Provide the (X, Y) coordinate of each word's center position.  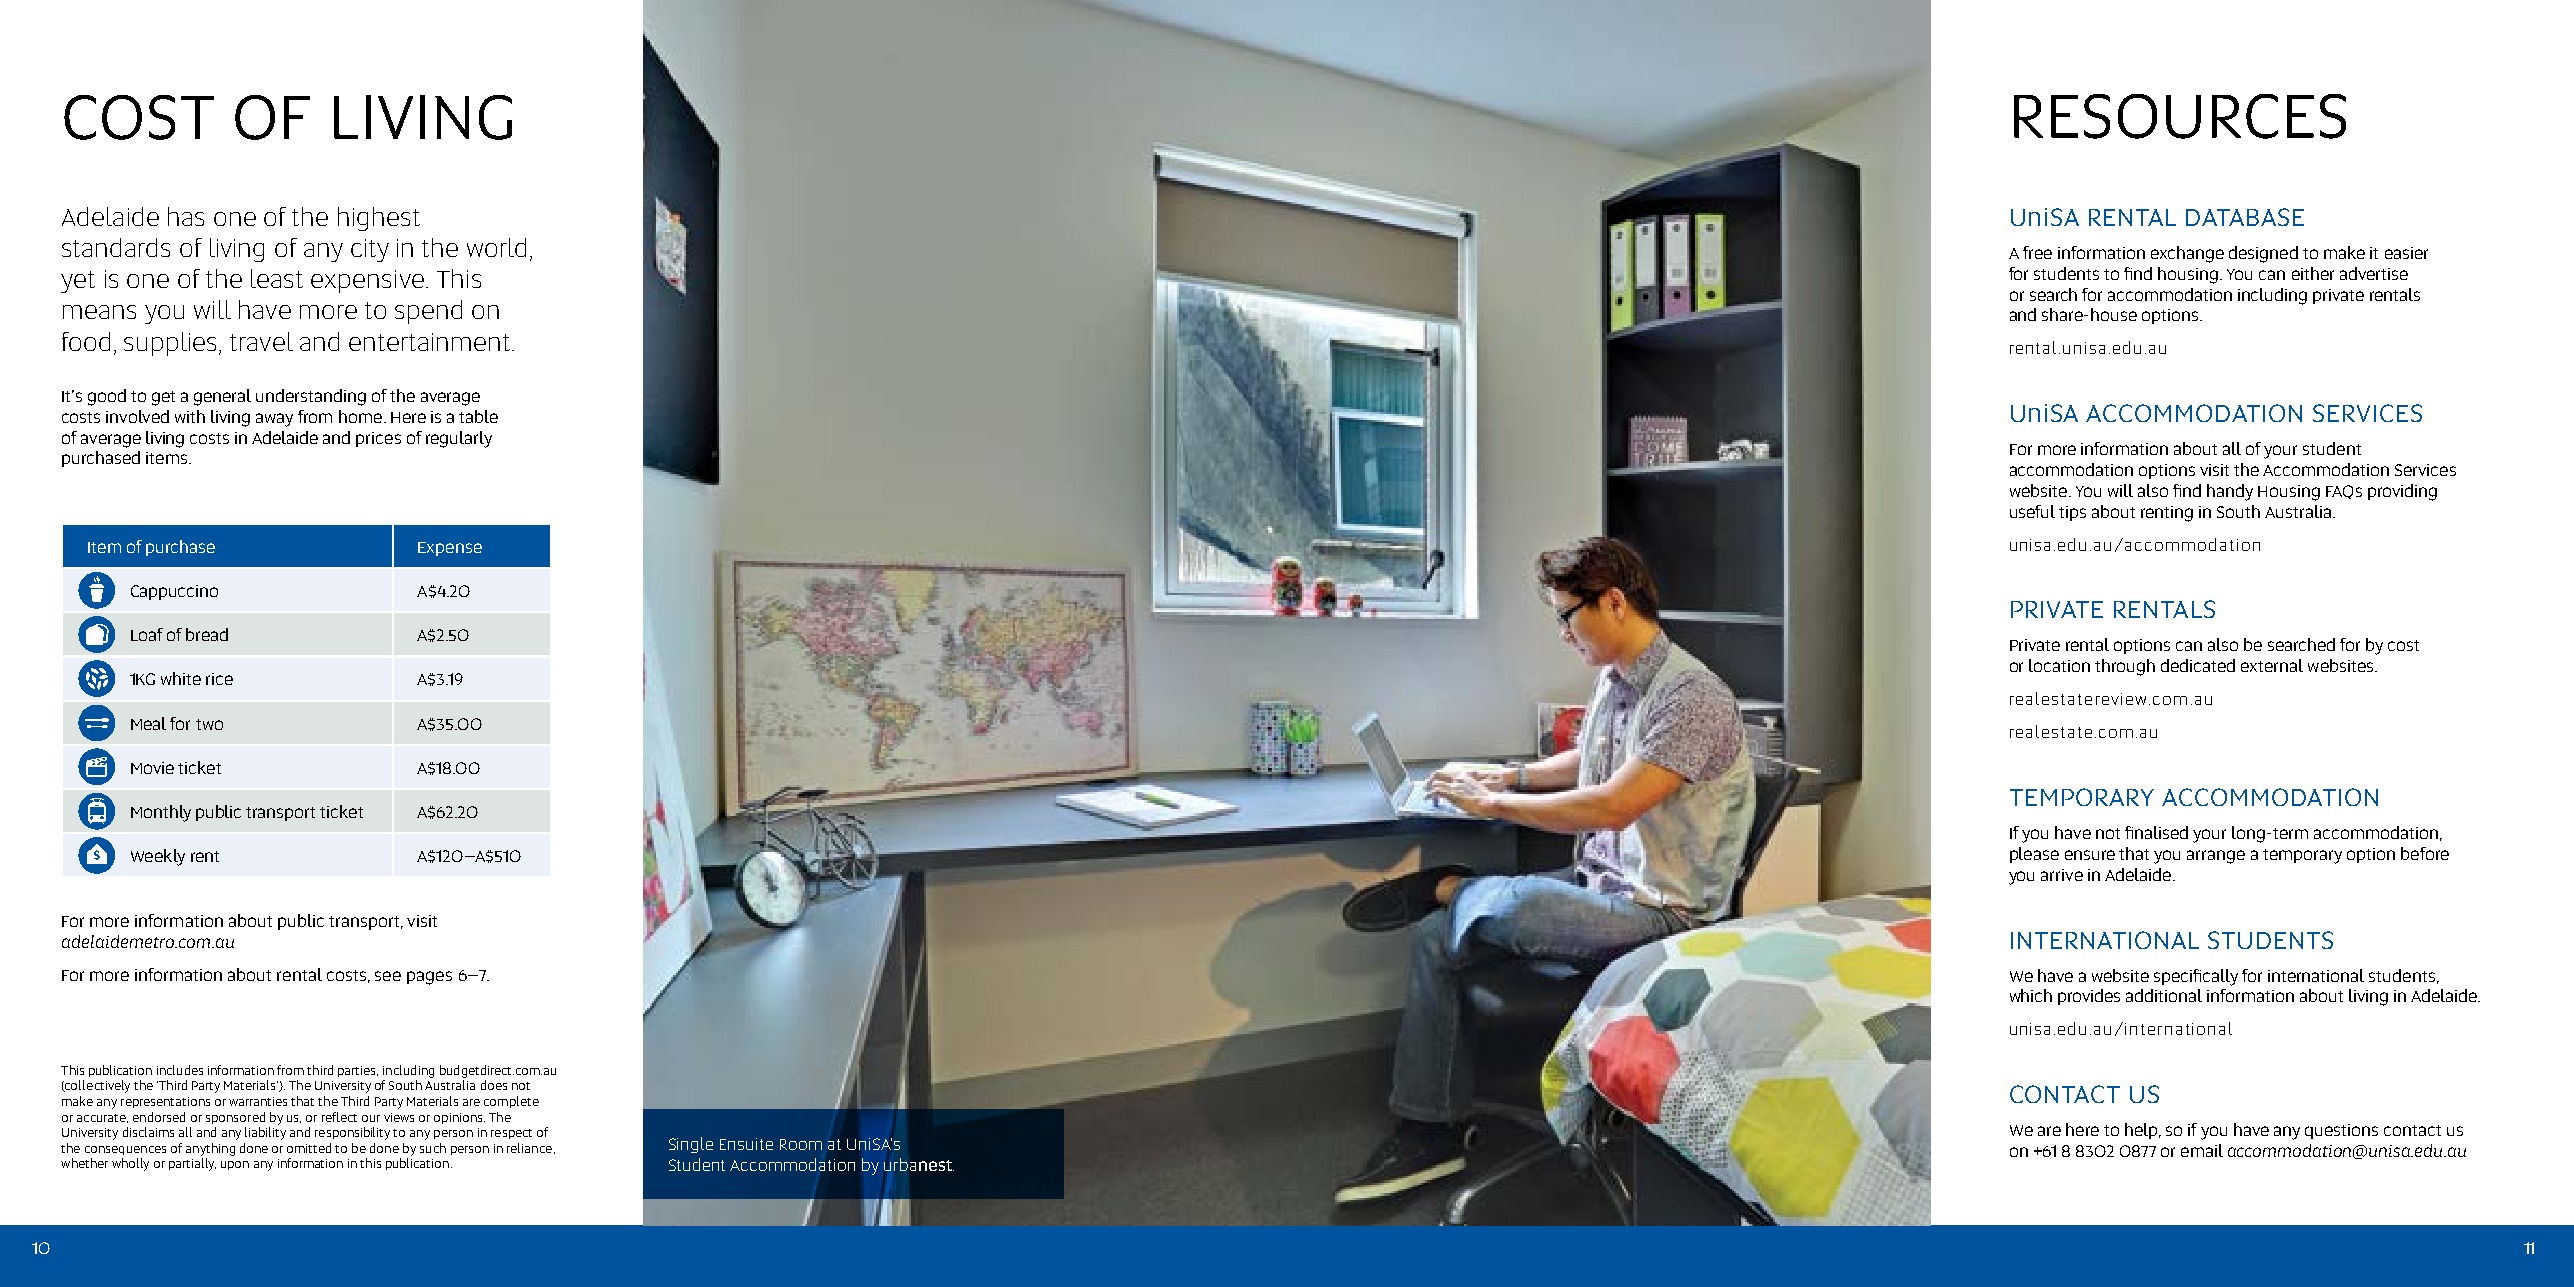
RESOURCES (2180, 116)
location (2059, 665)
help (2142, 1131)
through (2125, 667)
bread (207, 634)
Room (801, 1144)
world (496, 247)
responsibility (352, 1133)
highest (379, 219)
